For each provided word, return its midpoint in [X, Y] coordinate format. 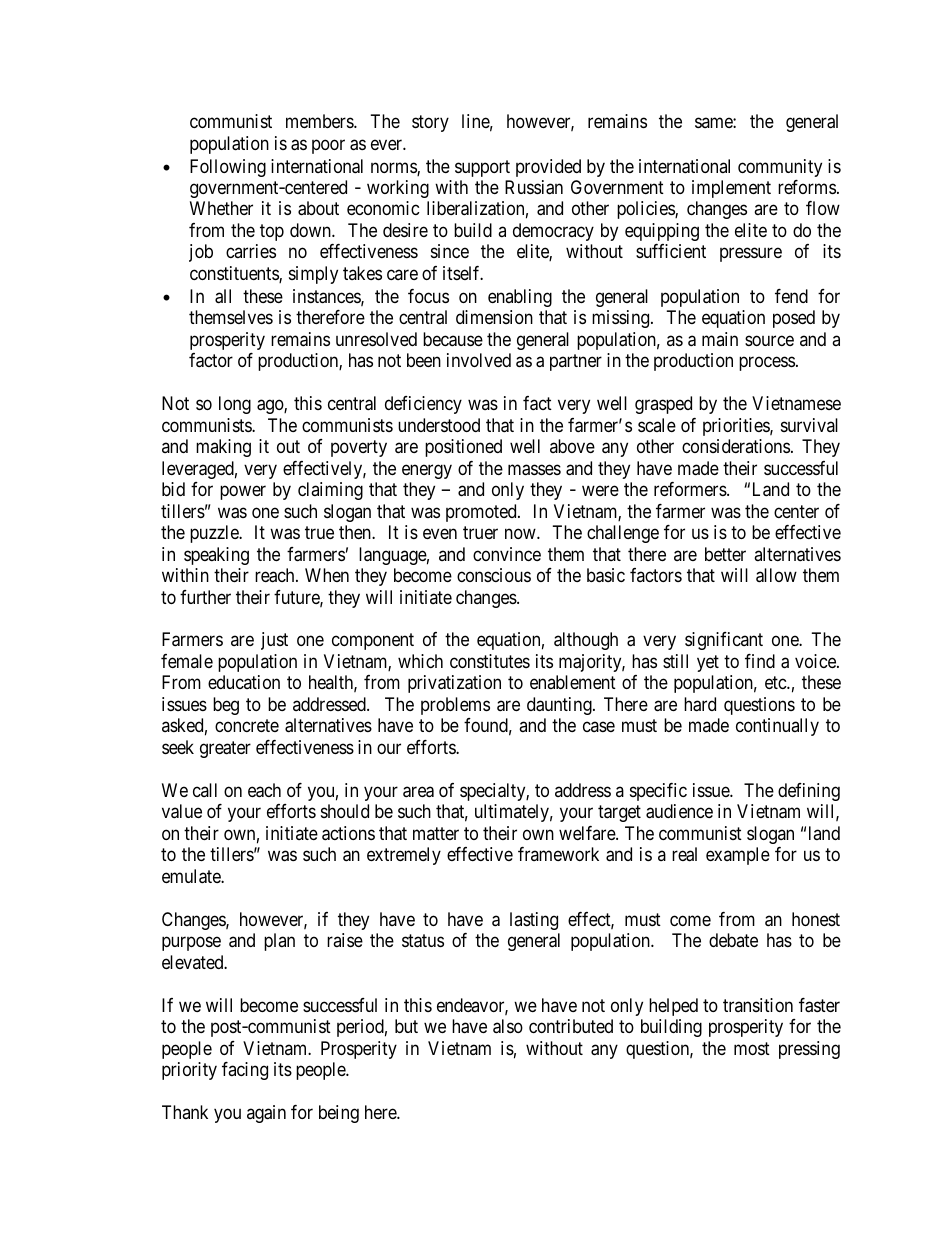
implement [731, 189]
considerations [736, 446]
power [243, 493]
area [418, 792]
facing [245, 1071]
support [482, 168]
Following [228, 168]
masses [534, 470]
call [205, 790]
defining [809, 792]
